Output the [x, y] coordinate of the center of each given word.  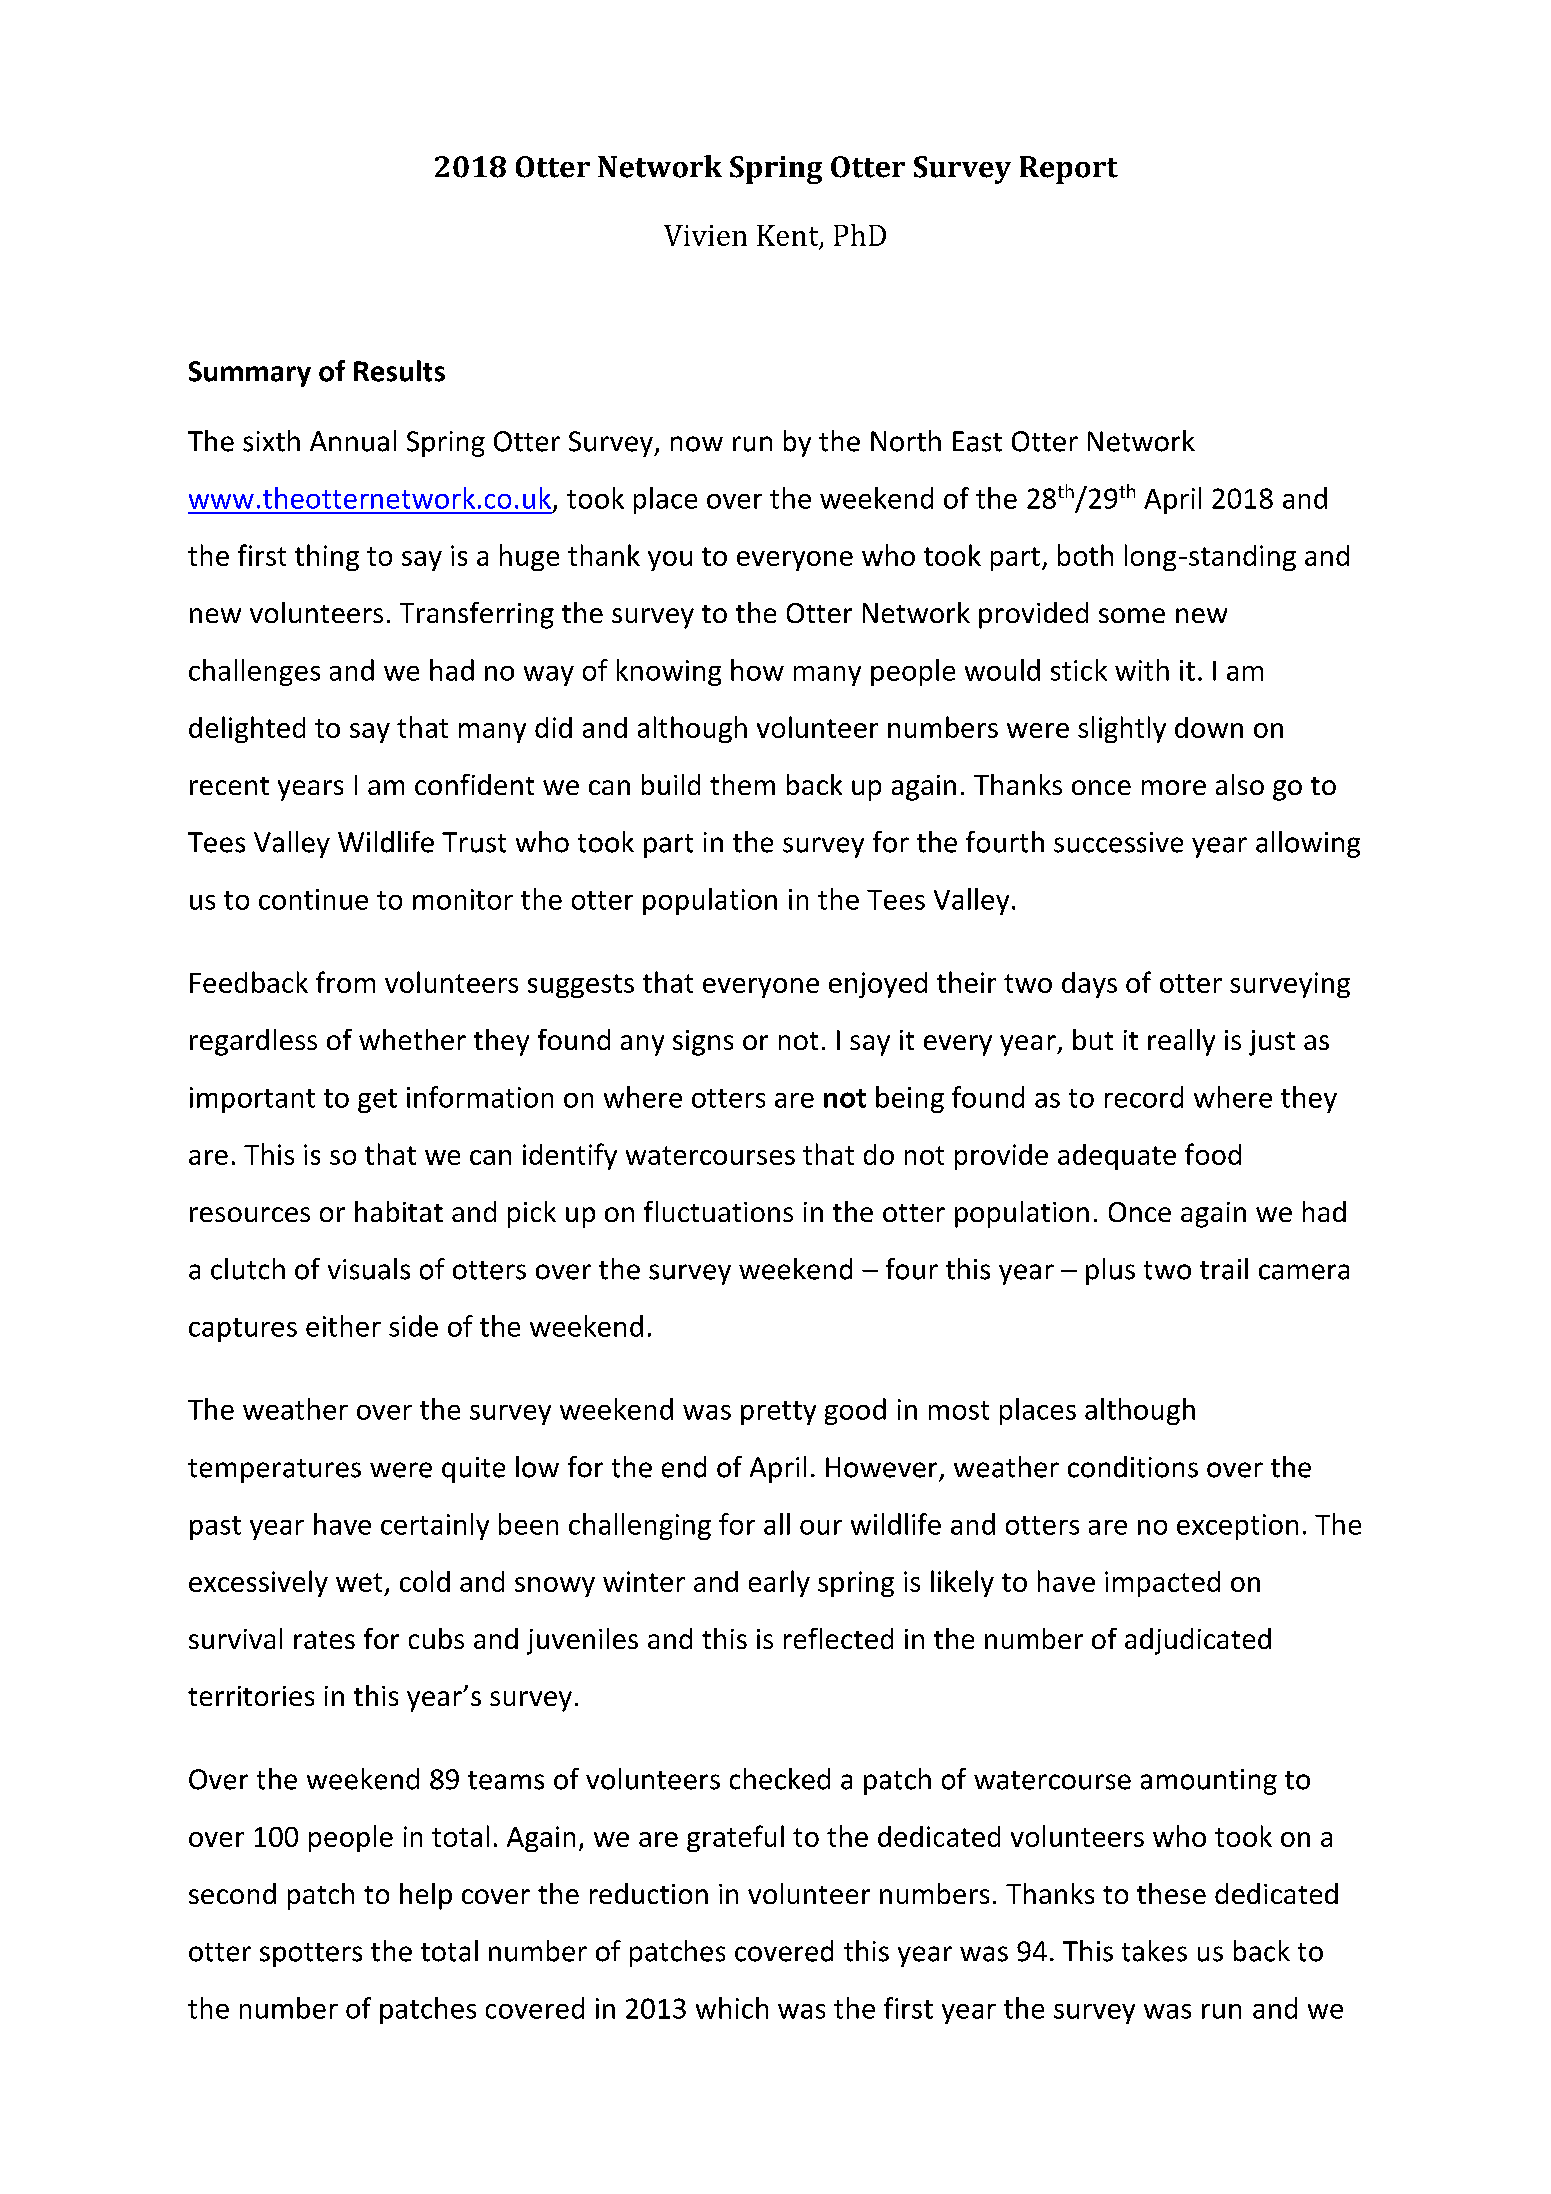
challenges [254, 672]
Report [1069, 170]
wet [359, 1582]
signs [703, 1043]
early [779, 1583]
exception [1237, 1527]
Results [399, 371]
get [377, 1101]
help [426, 1896]
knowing [669, 672]
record [1144, 1097]
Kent [789, 237]
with [1142, 670]
